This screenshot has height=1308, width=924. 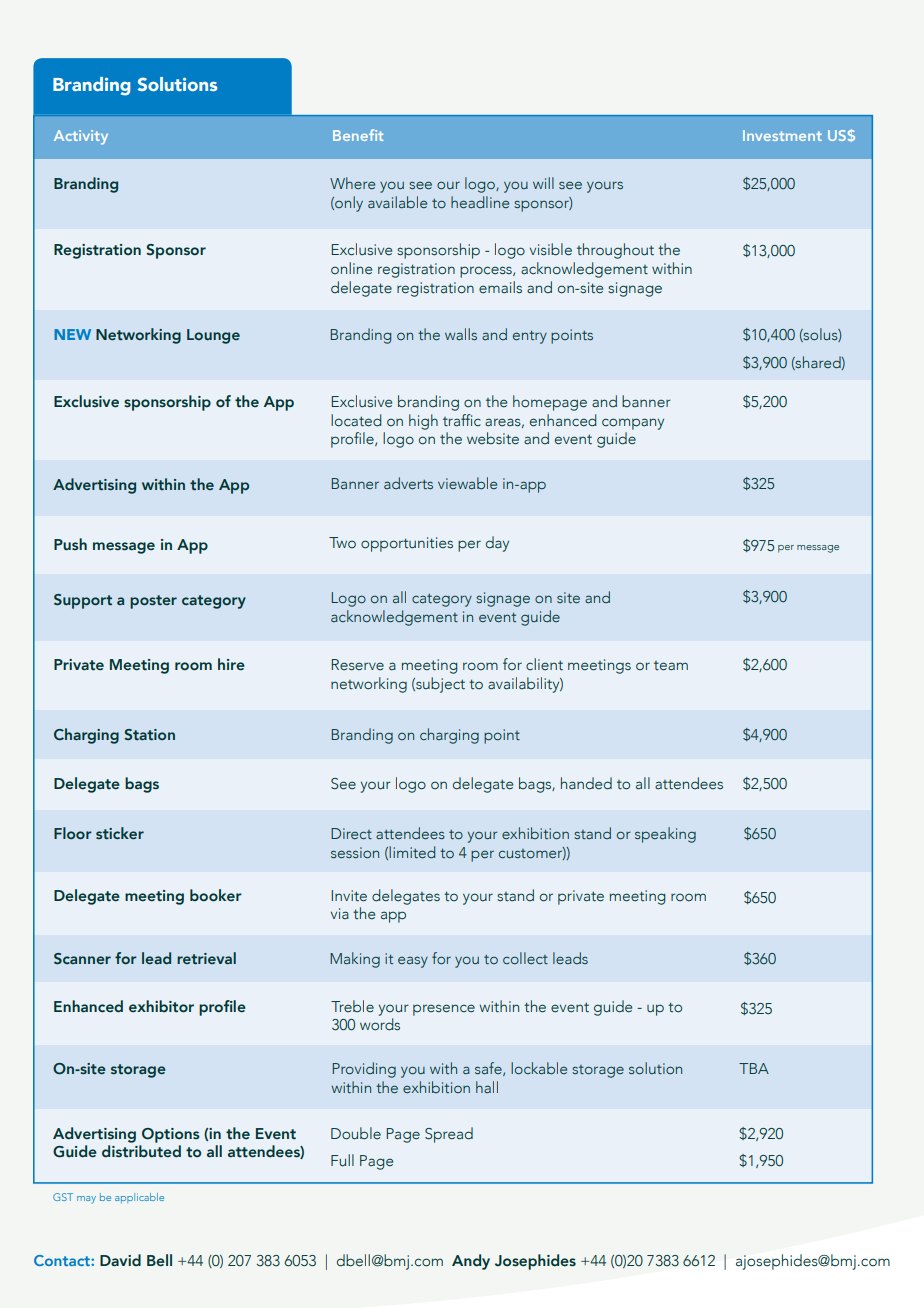 I want to click on available, so click(x=397, y=202).
